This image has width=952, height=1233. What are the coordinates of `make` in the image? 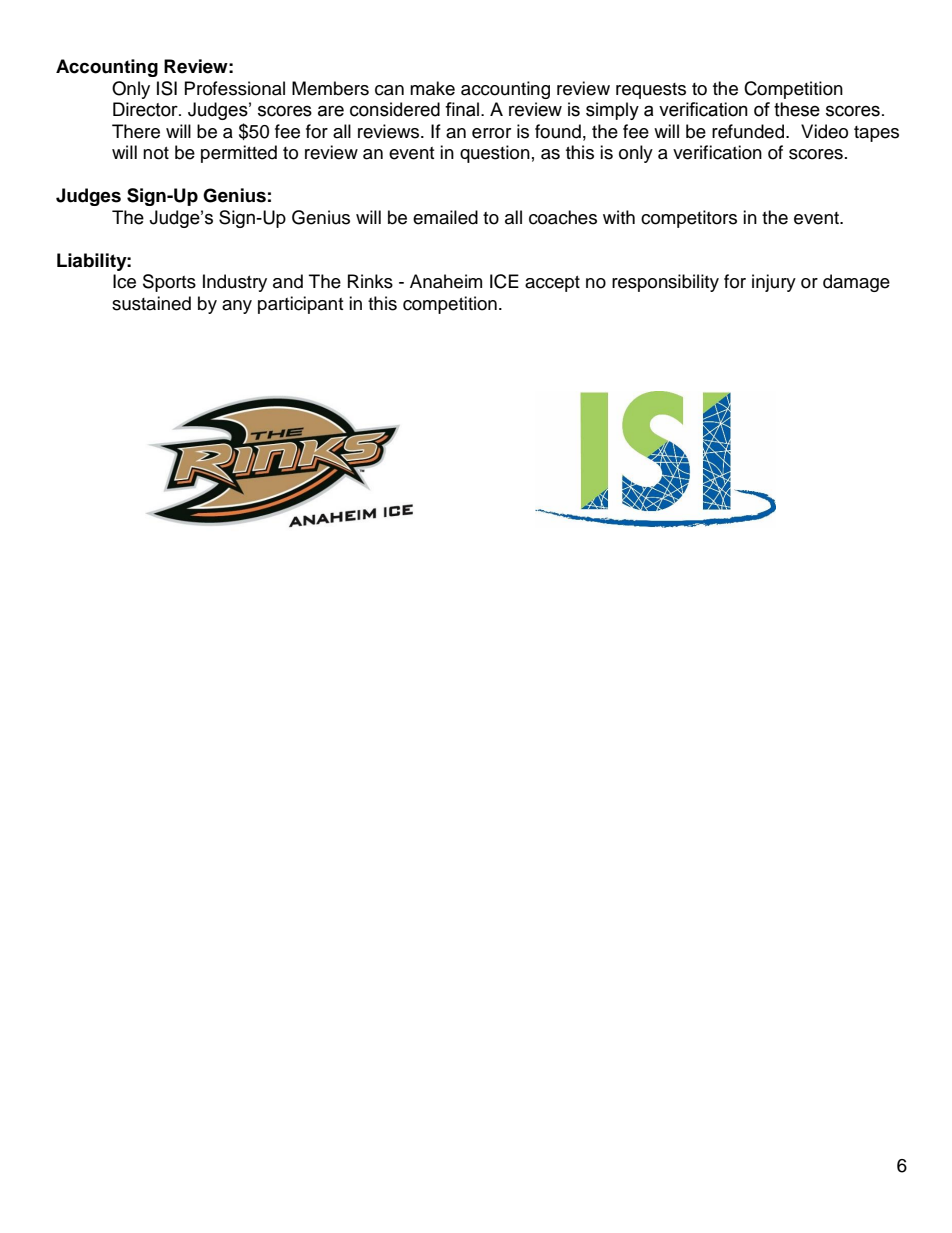 It's located at (432, 88).
